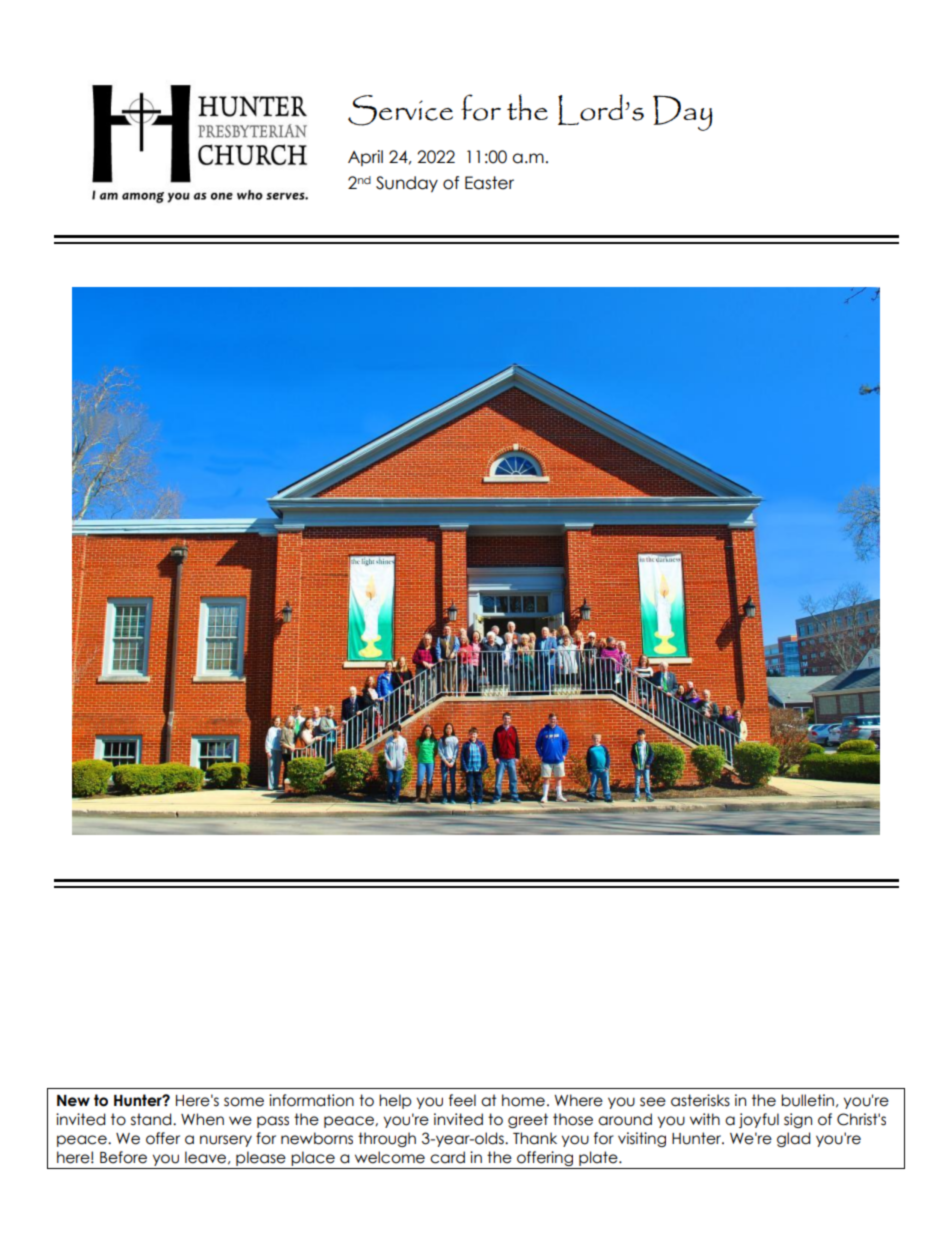 The height and width of the image is (1233, 952). Describe the element at coordinates (523, 1100) in the image. I see `home` at that location.
